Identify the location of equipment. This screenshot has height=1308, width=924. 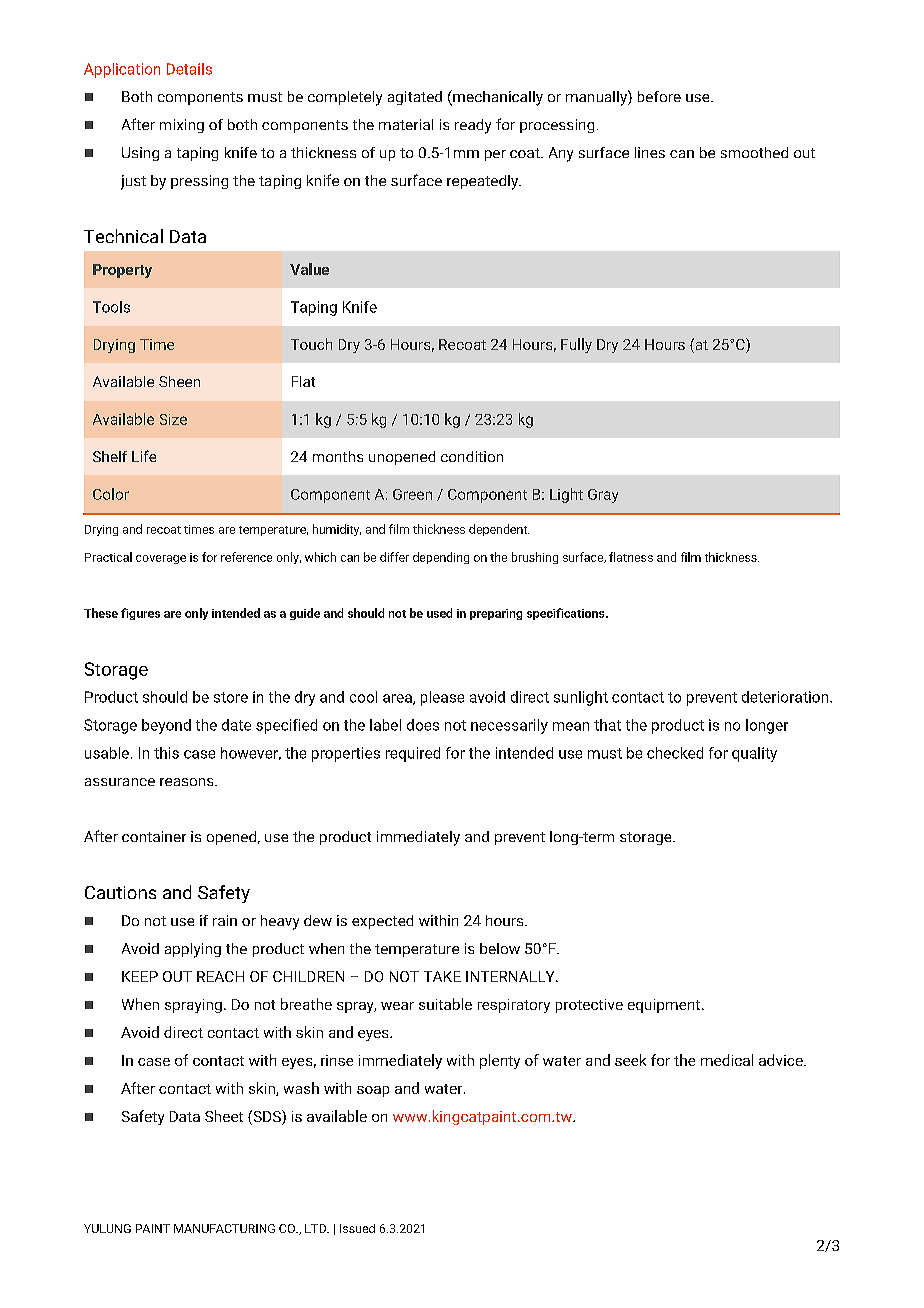
(665, 1006).
